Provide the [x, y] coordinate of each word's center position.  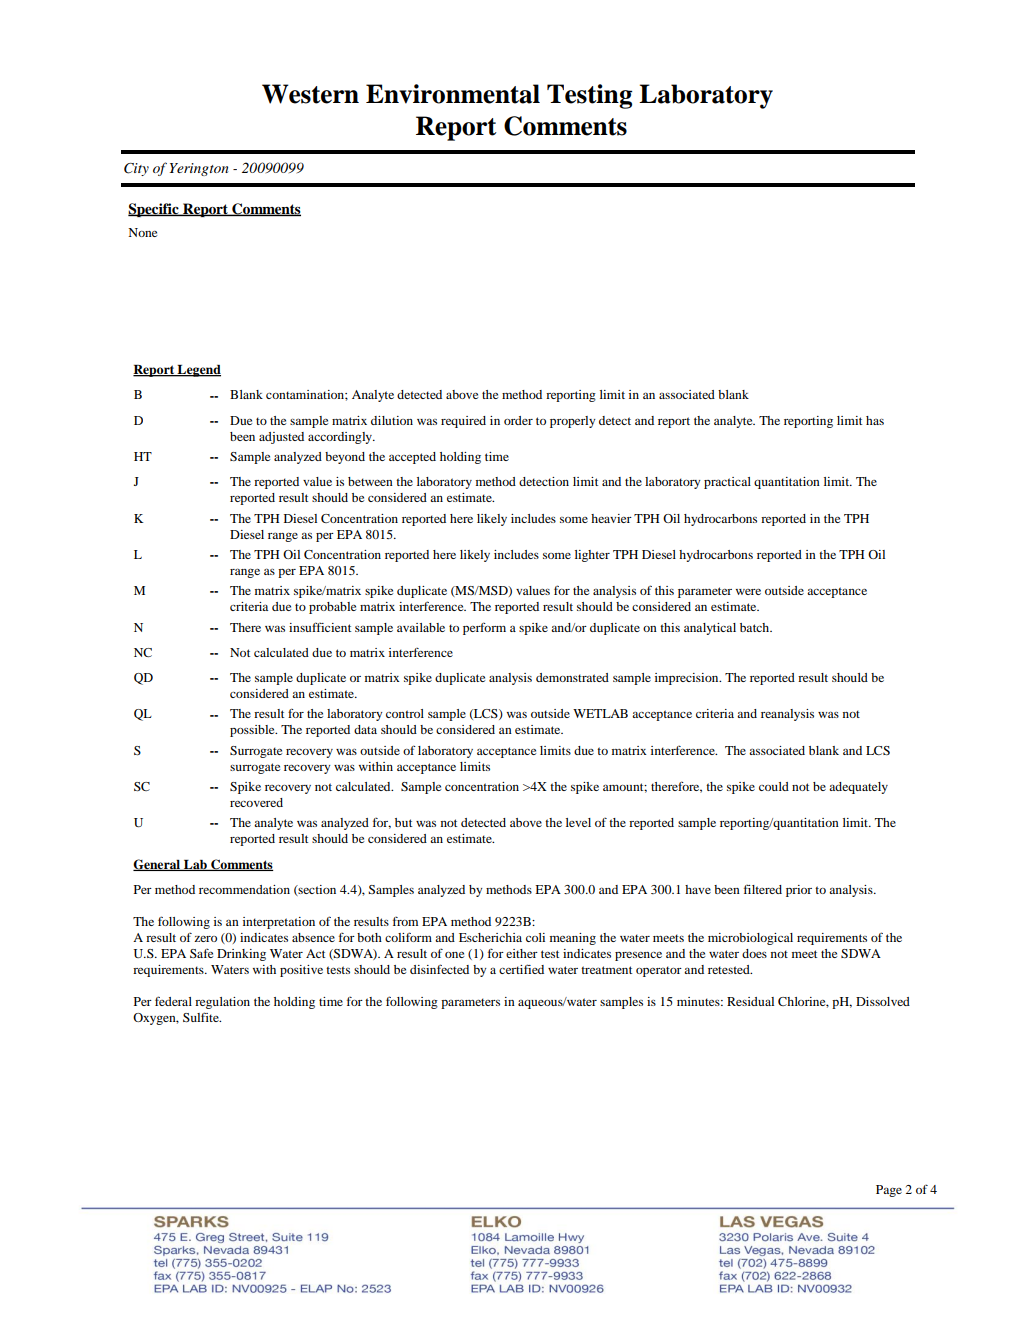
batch [756, 627]
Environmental [453, 94]
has [875, 420]
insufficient [320, 627]
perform [484, 628]
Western [310, 94]
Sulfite [202, 1017]
